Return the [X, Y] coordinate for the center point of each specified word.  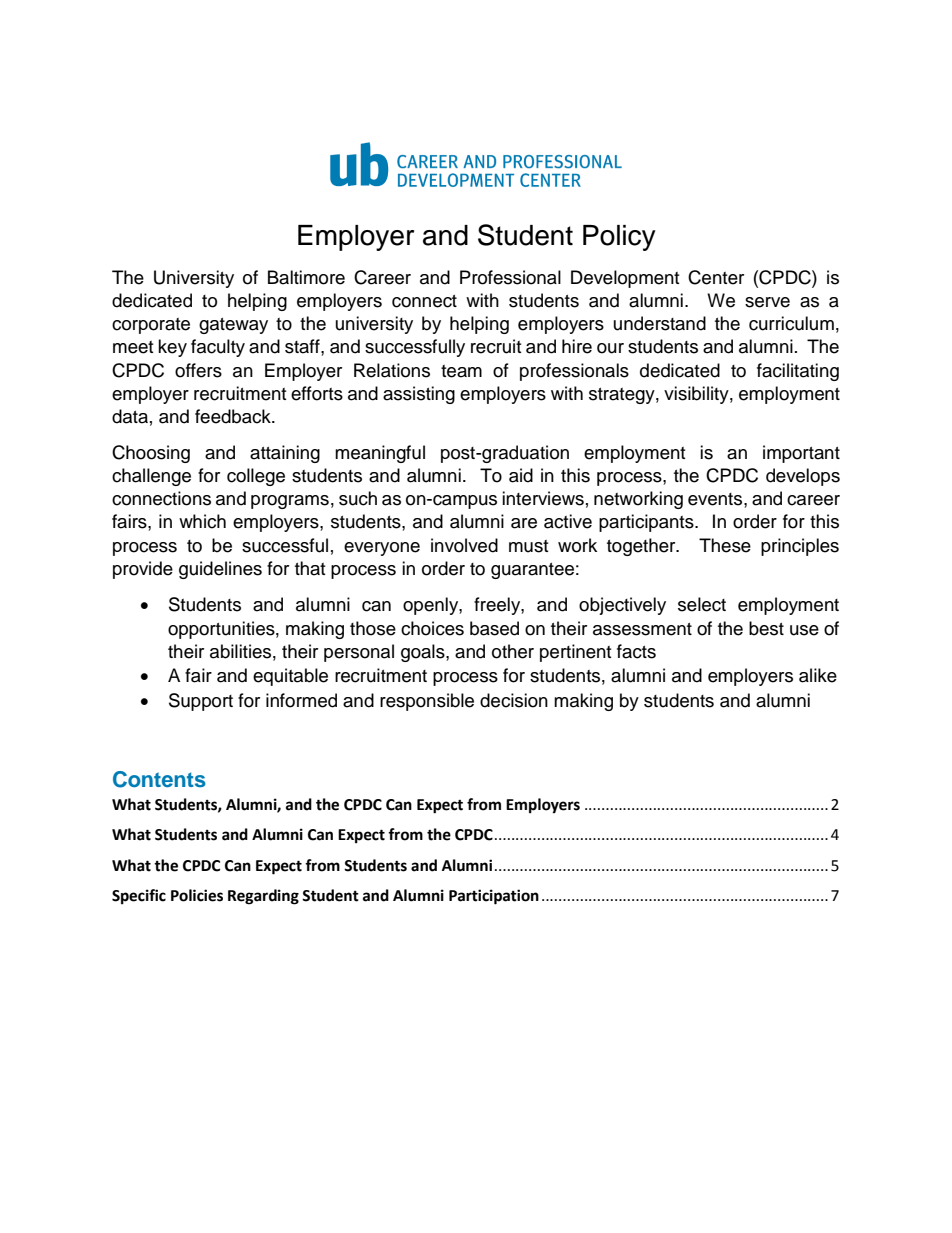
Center [716, 277]
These [725, 545]
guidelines [220, 570]
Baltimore [306, 277]
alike [818, 675]
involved [464, 545]
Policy [619, 238]
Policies [197, 895]
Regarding [263, 897]
